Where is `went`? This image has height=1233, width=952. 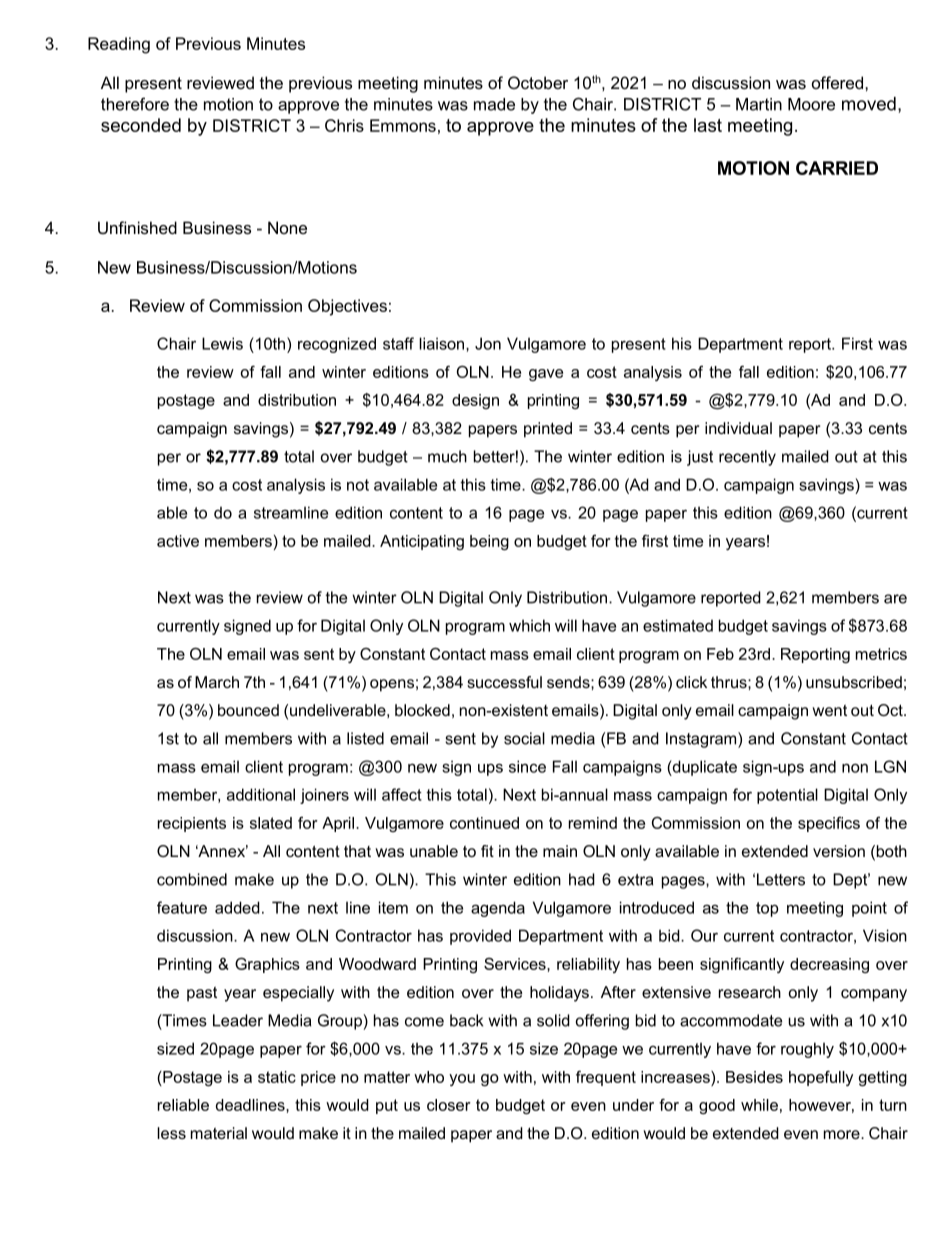
went is located at coordinates (829, 710).
